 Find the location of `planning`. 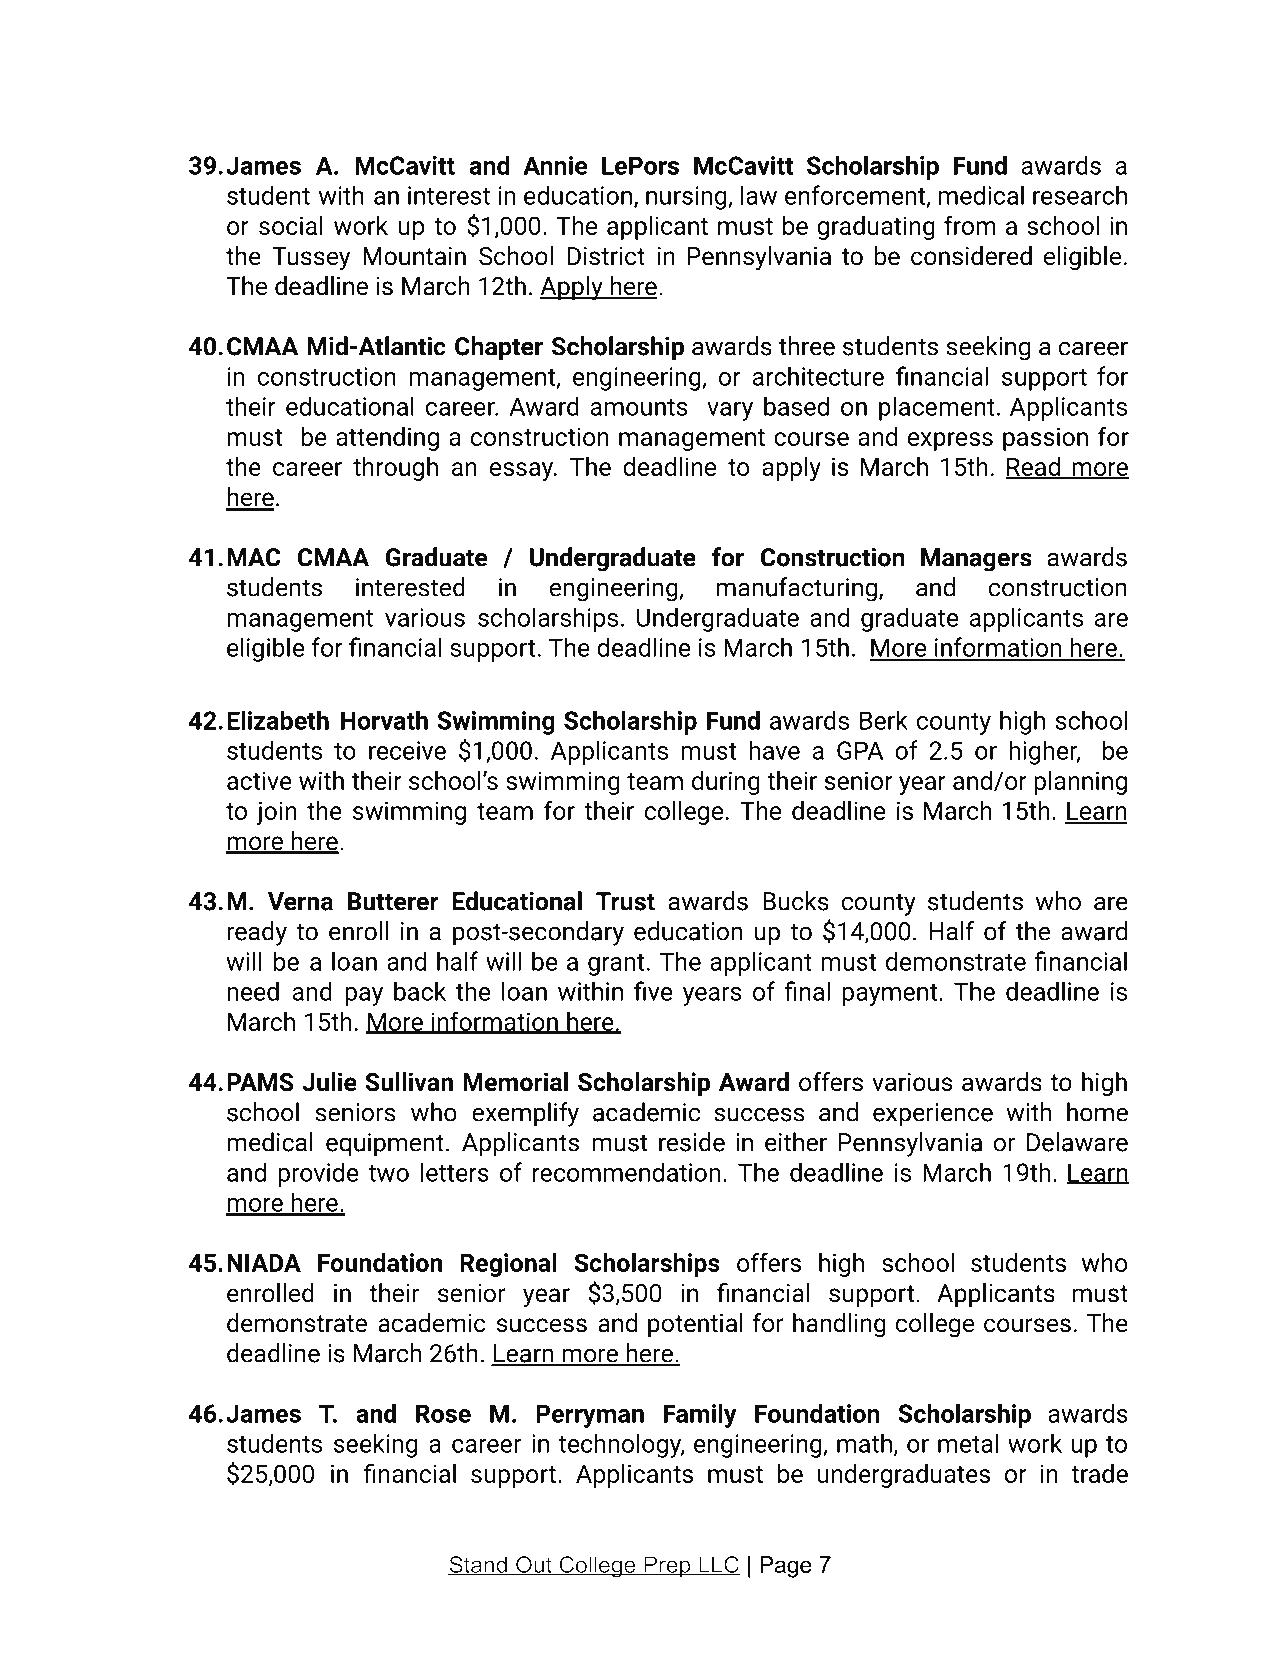

planning is located at coordinates (1080, 783).
